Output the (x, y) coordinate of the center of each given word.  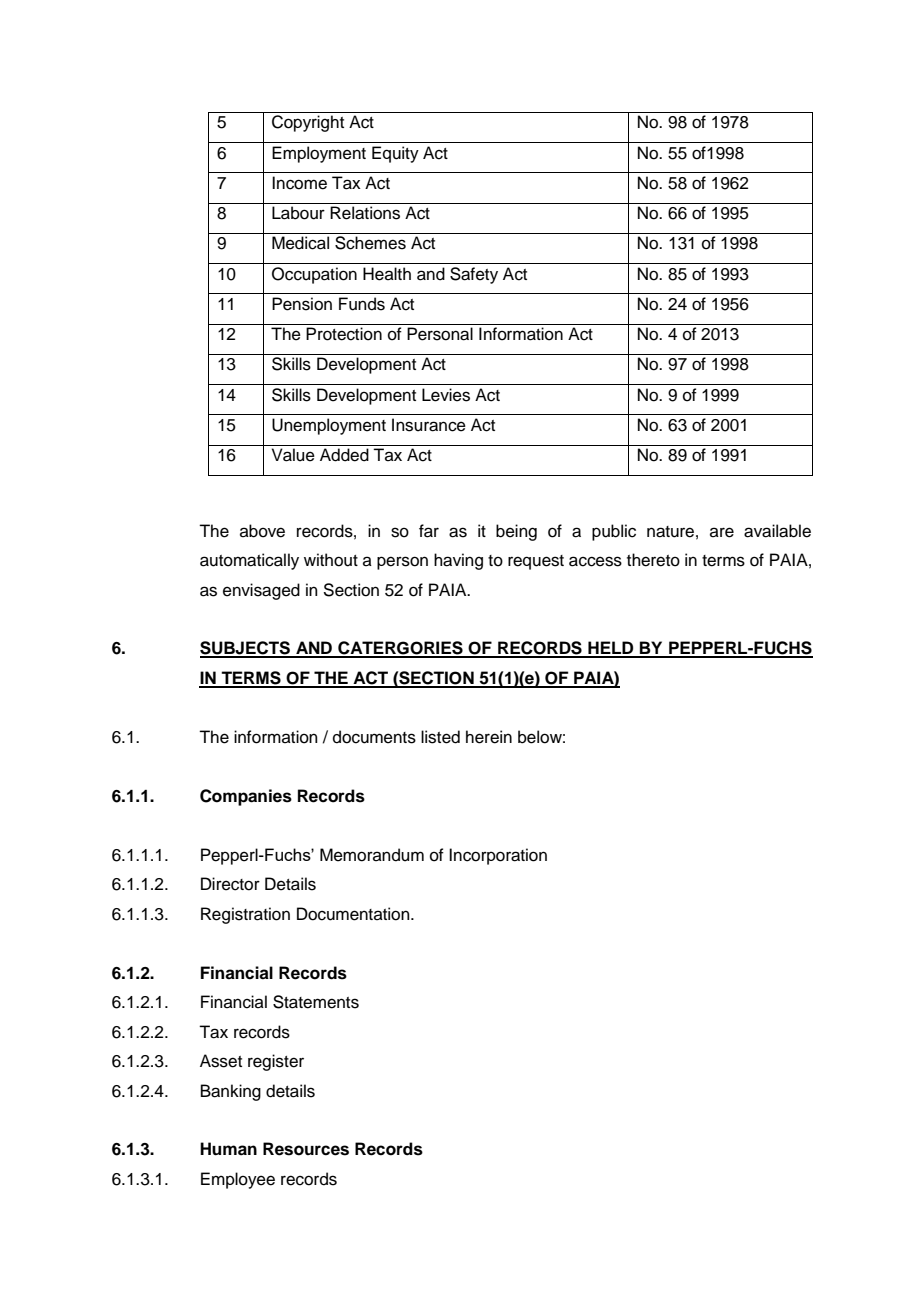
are (722, 532)
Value (293, 455)
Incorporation (498, 856)
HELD (611, 649)
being (516, 532)
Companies (246, 797)
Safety (474, 275)
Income (299, 183)
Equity (395, 154)
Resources (306, 1149)
